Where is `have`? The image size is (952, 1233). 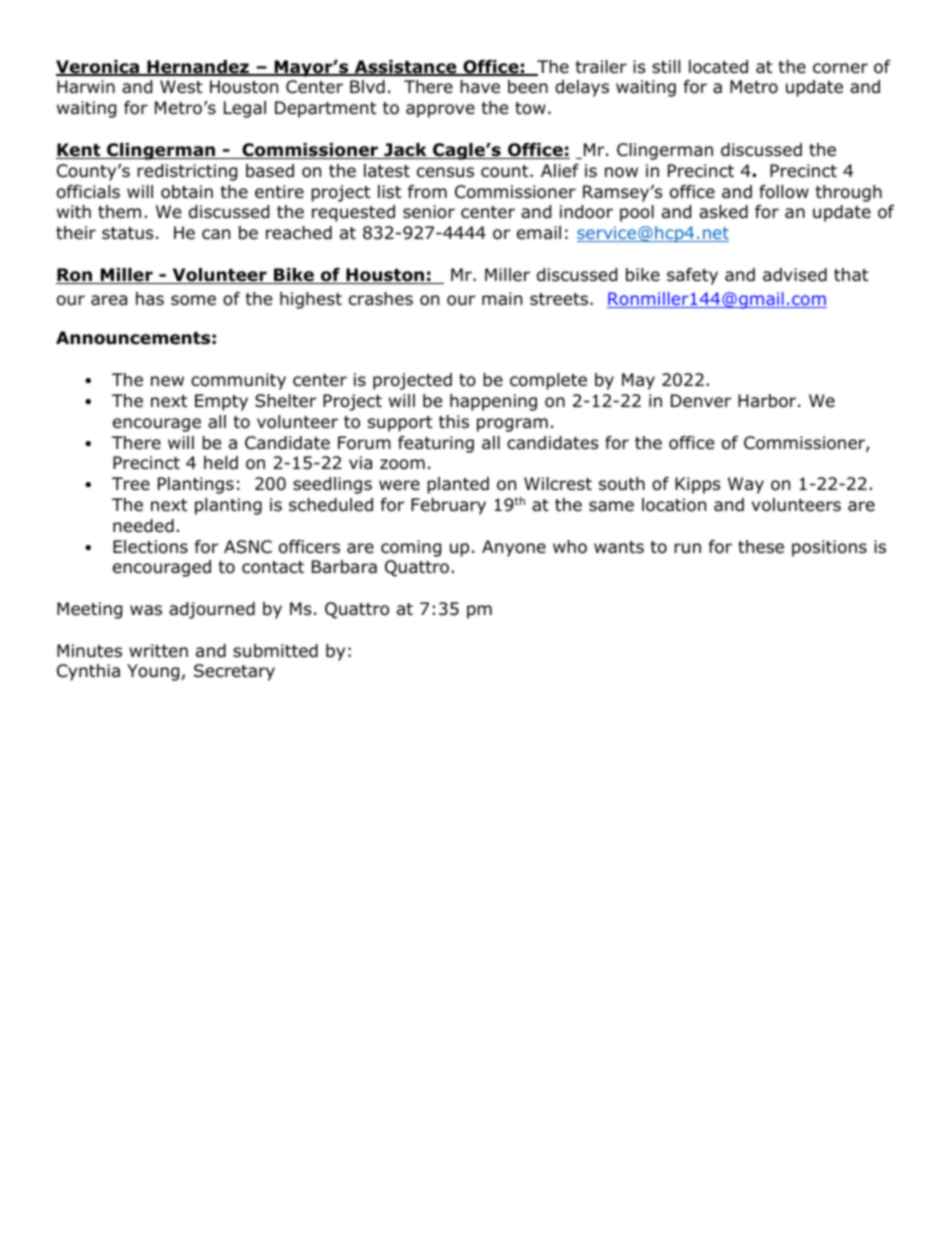 have is located at coordinates (480, 87).
